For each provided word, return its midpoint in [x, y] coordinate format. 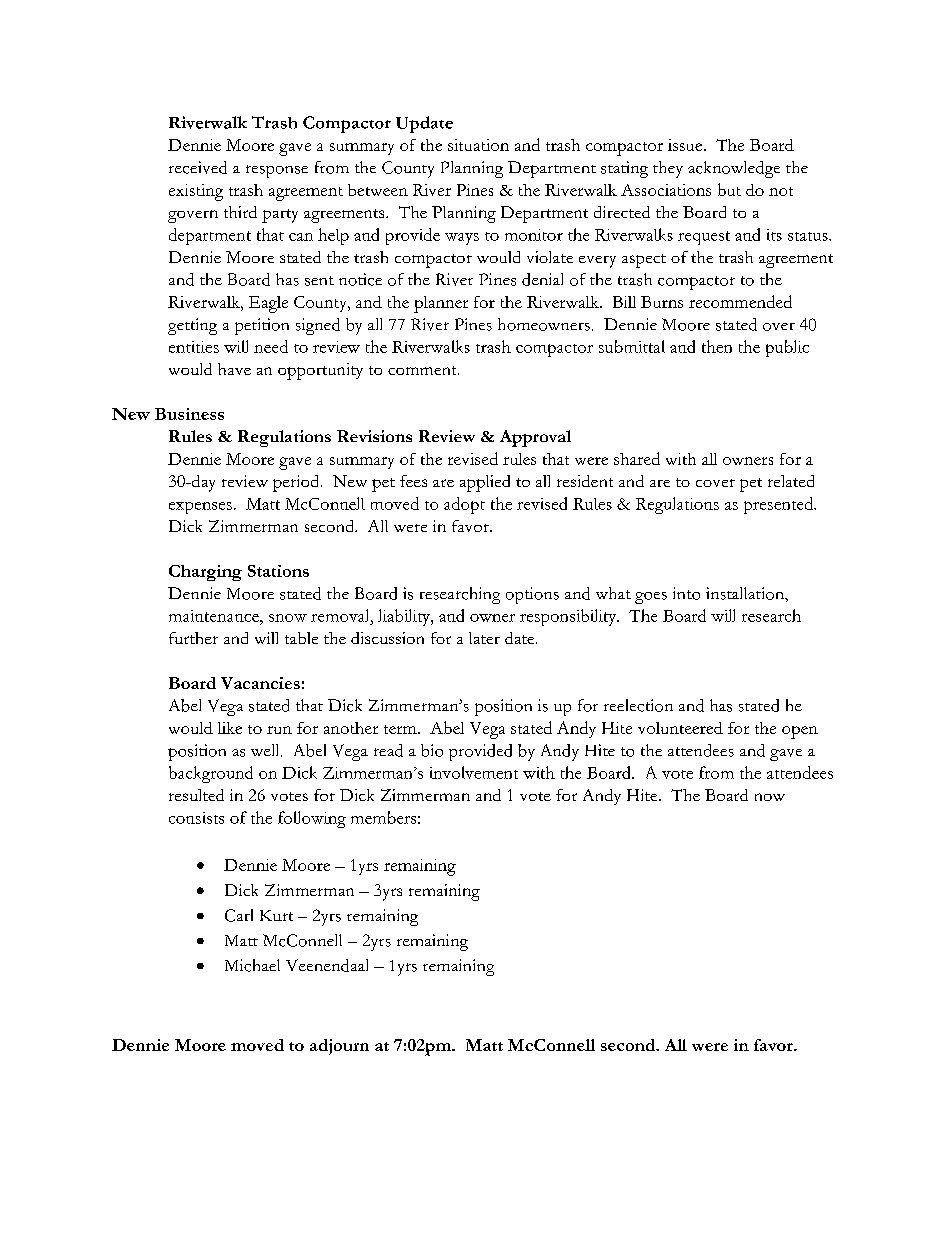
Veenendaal [327, 965]
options [532, 595]
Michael [252, 965]
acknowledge [734, 169]
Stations [278, 571]
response [277, 171]
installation [746, 593]
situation [478, 145]
